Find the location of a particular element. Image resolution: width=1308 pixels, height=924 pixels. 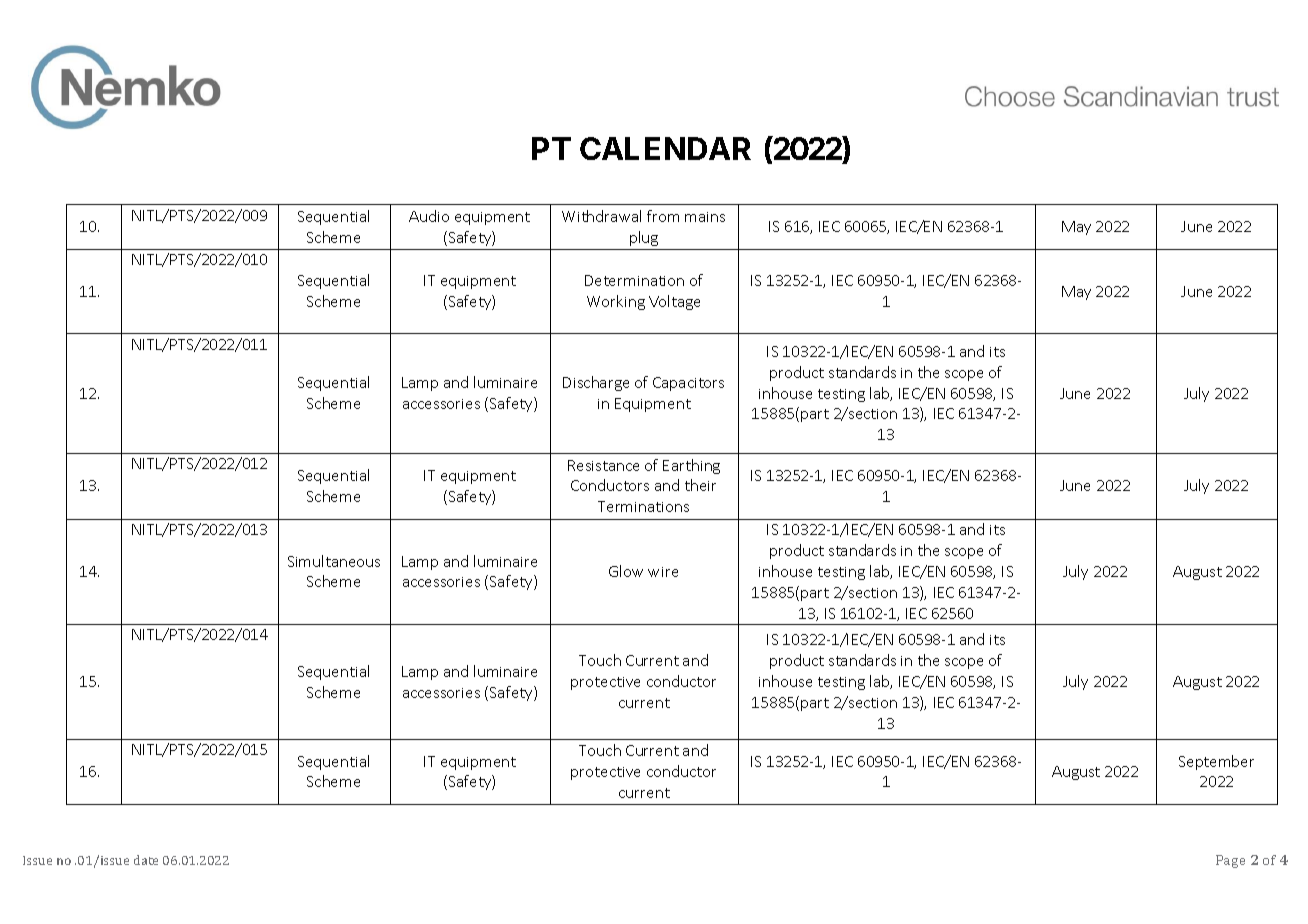

Resistance is located at coordinates (603, 465).
